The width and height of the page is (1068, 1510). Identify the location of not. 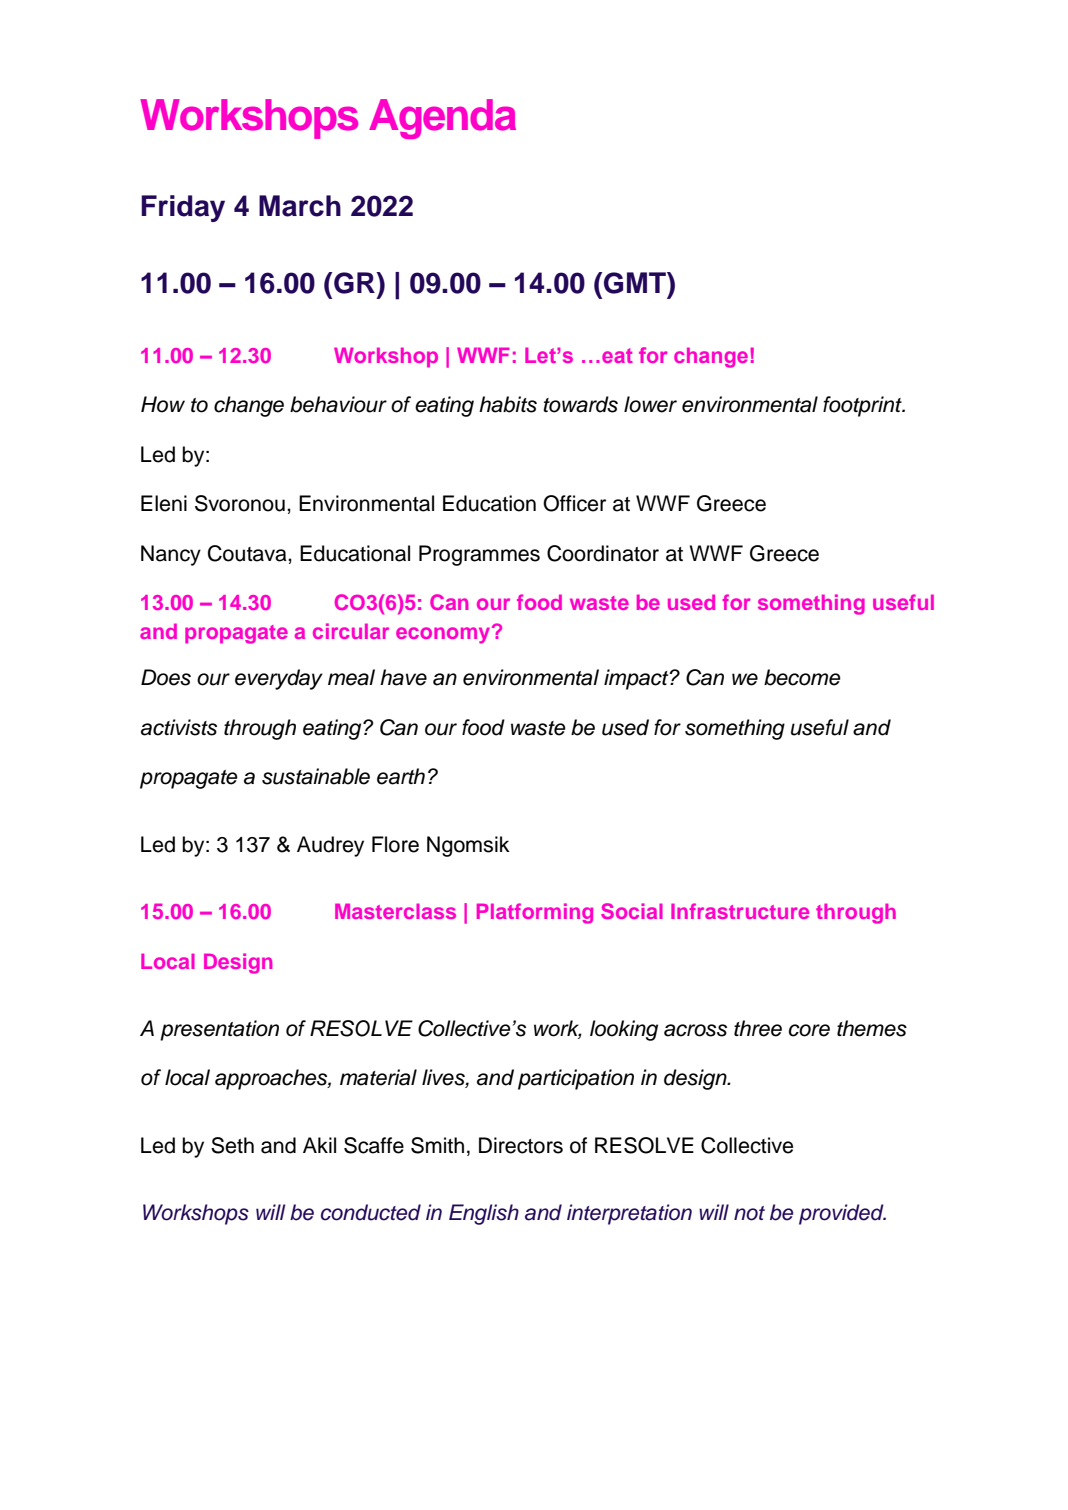
(749, 1213).
